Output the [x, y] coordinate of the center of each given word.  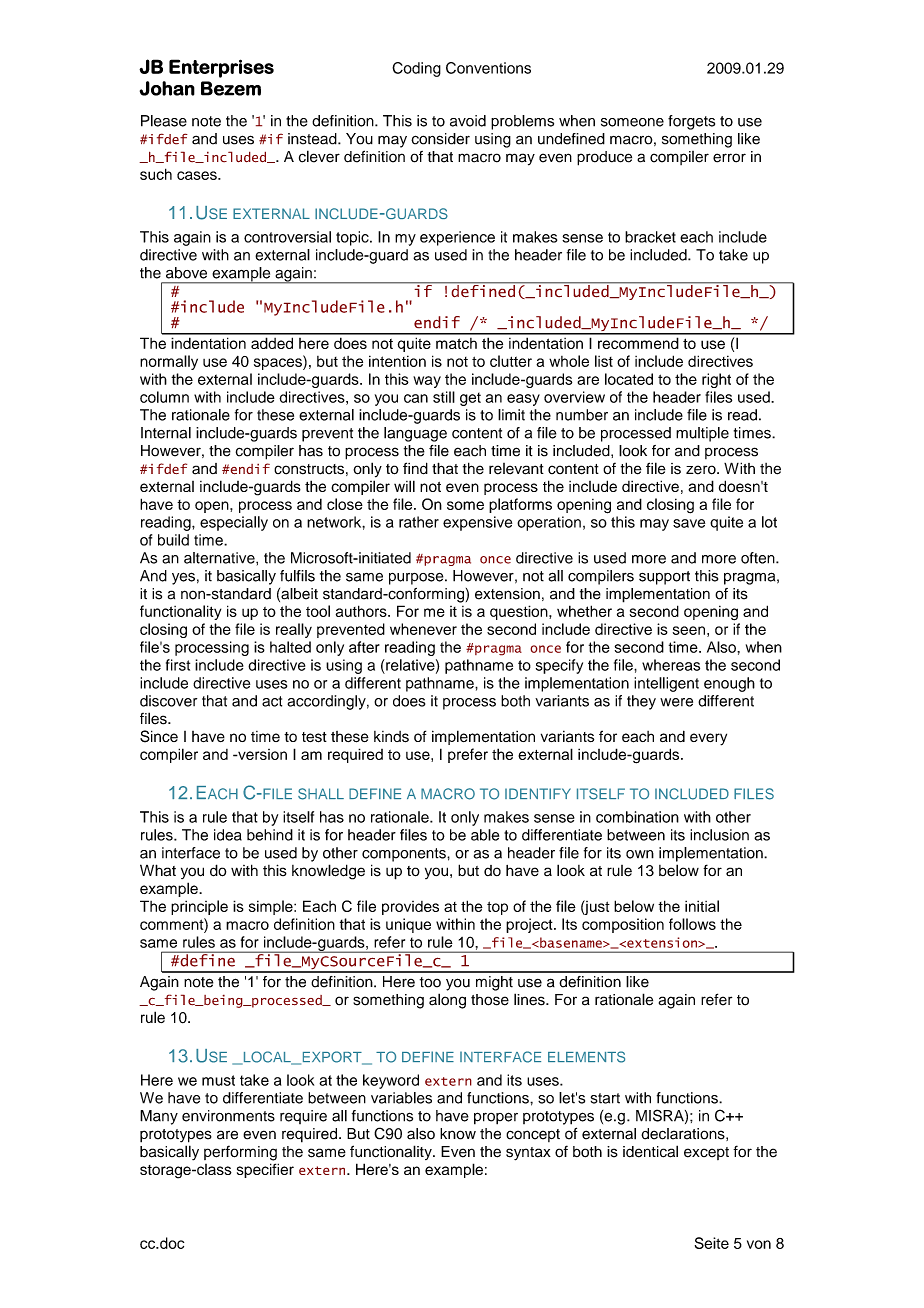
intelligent [666, 684]
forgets [691, 122]
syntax [528, 1154]
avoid [468, 121]
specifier [265, 1170]
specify [559, 666]
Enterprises [221, 68]
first [178, 665]
